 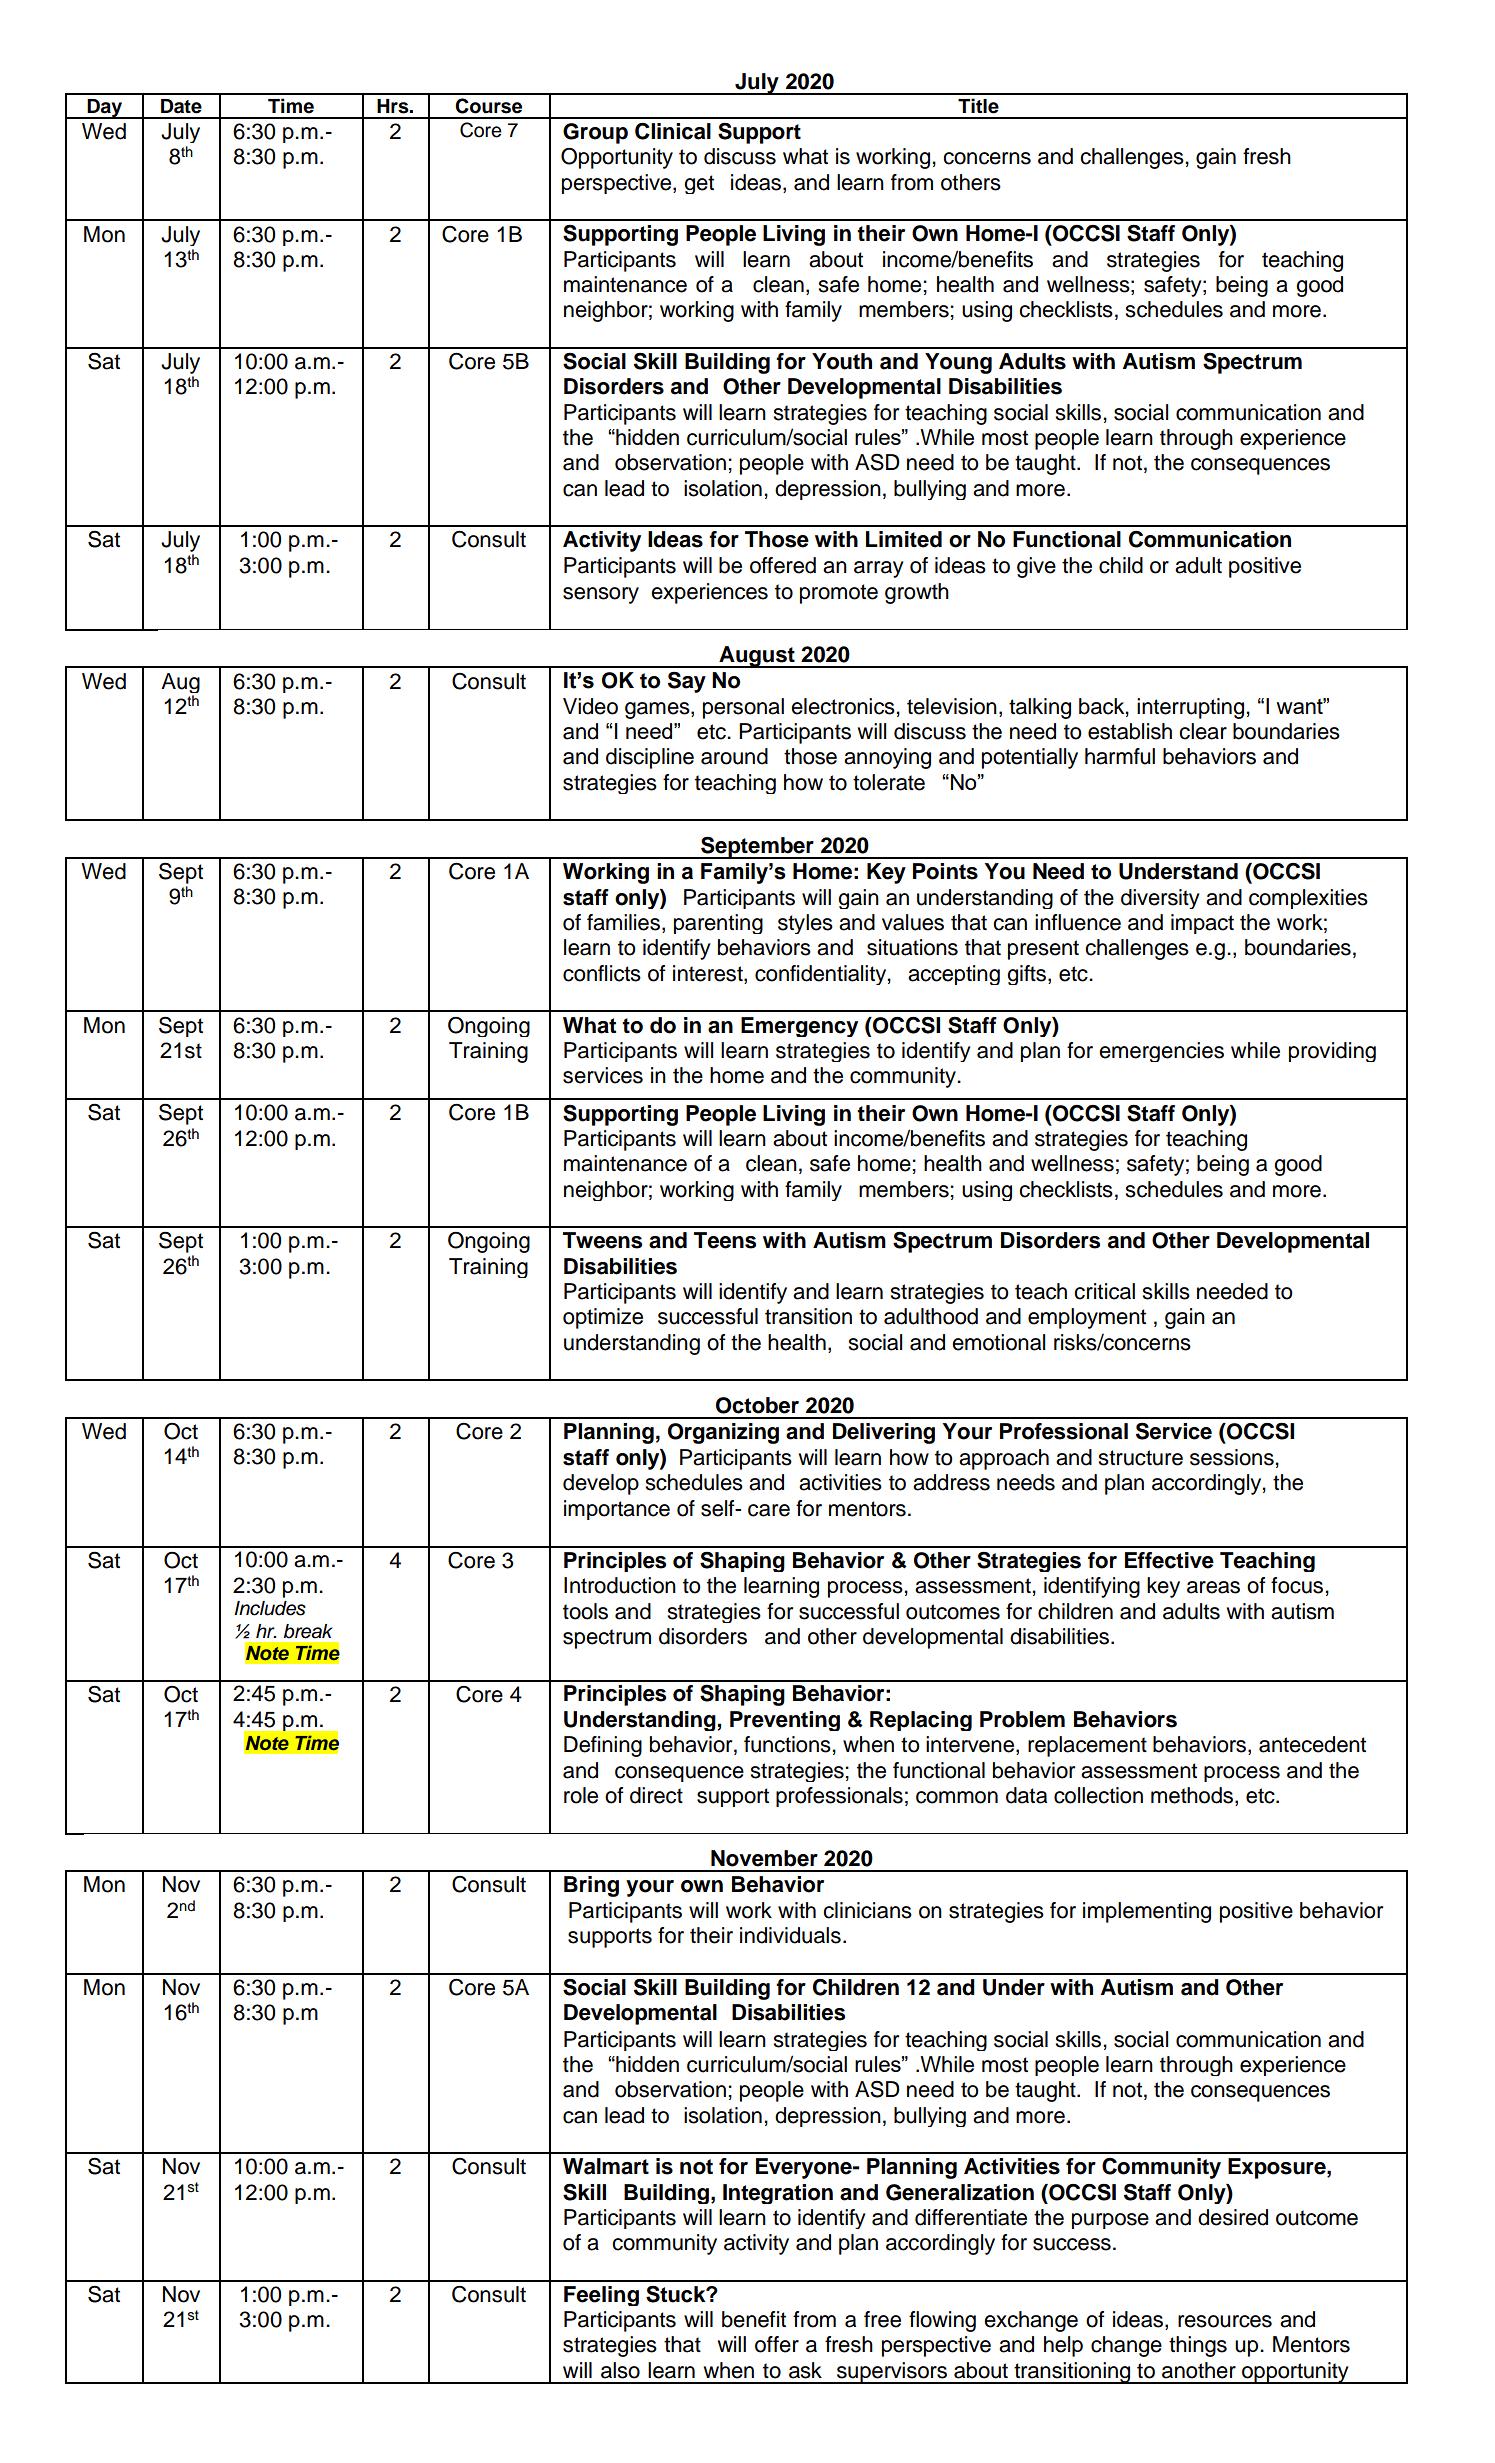 I want to click on get, so click(x=699, y=184).
